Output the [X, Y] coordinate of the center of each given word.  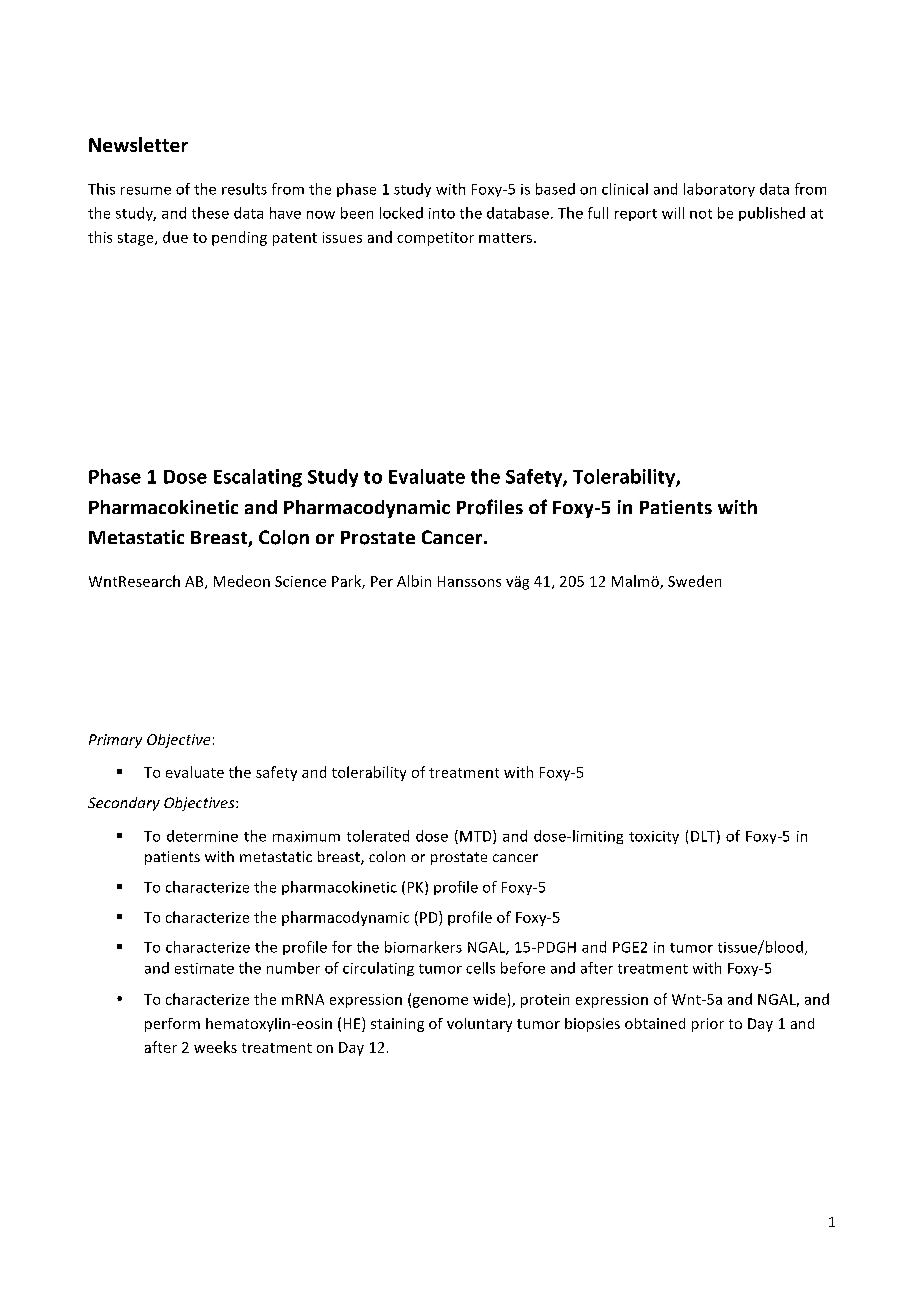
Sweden [694, 581]
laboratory [719, 190]
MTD [477, 837]
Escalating [258, 478]
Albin [414, 581]
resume [146, 191]
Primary [115, 741]
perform [172, 1025]
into [442, 213]
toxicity [654, 837]
